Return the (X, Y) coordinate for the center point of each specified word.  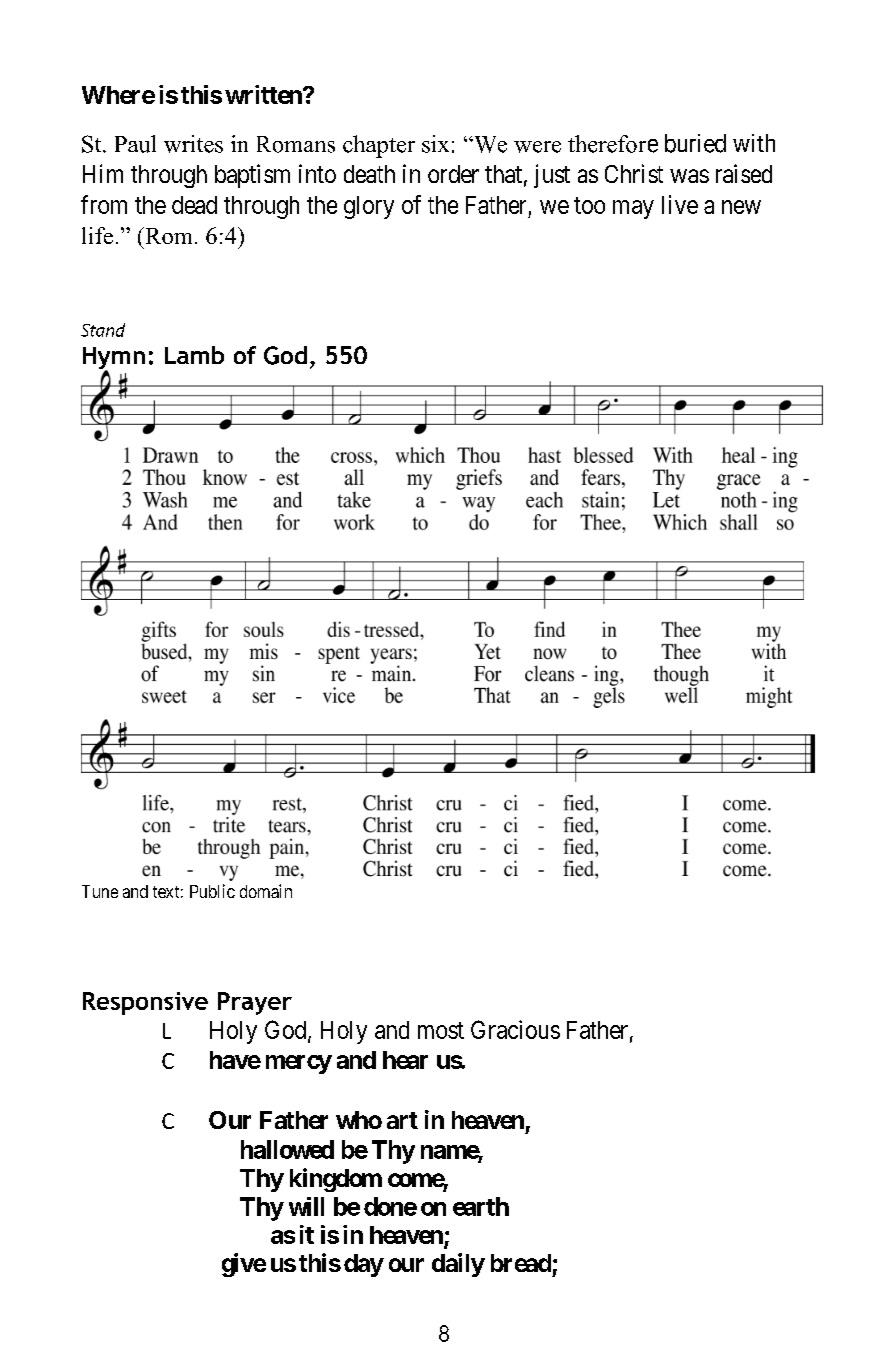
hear (405, 1060)
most (441, 1030)
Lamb (194, 355)
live (680, 204)
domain (266, 891)
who (359, 1120)
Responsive (145, 1003)
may (633, 209)
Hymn (114, 359)
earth (481, 1206)
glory (369, 207)
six (435, 144)
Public (212, 891)
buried (695, 143)
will (306, 1206)
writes (193, 144)
